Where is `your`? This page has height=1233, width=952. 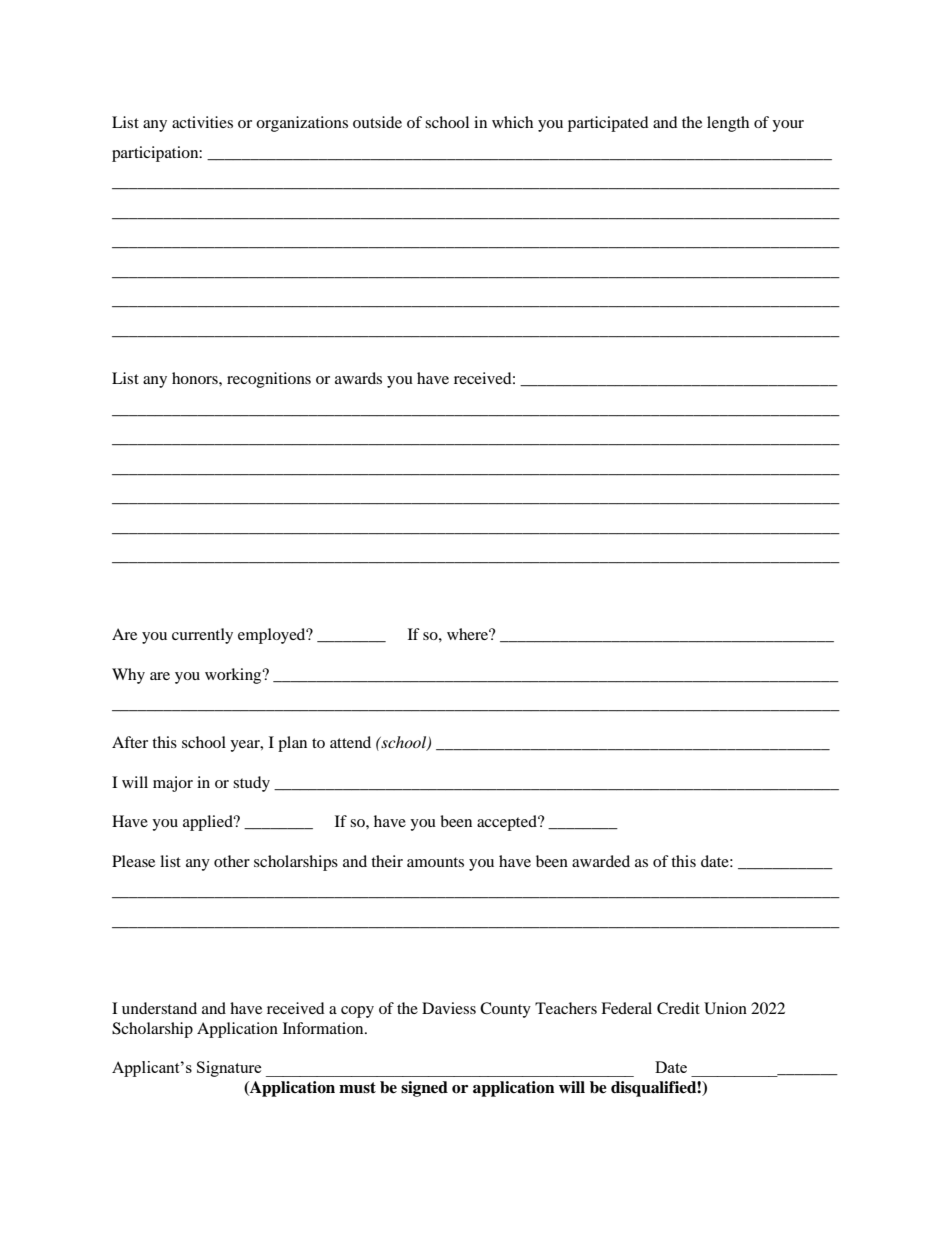 your is located at coordinates (788, 126).
